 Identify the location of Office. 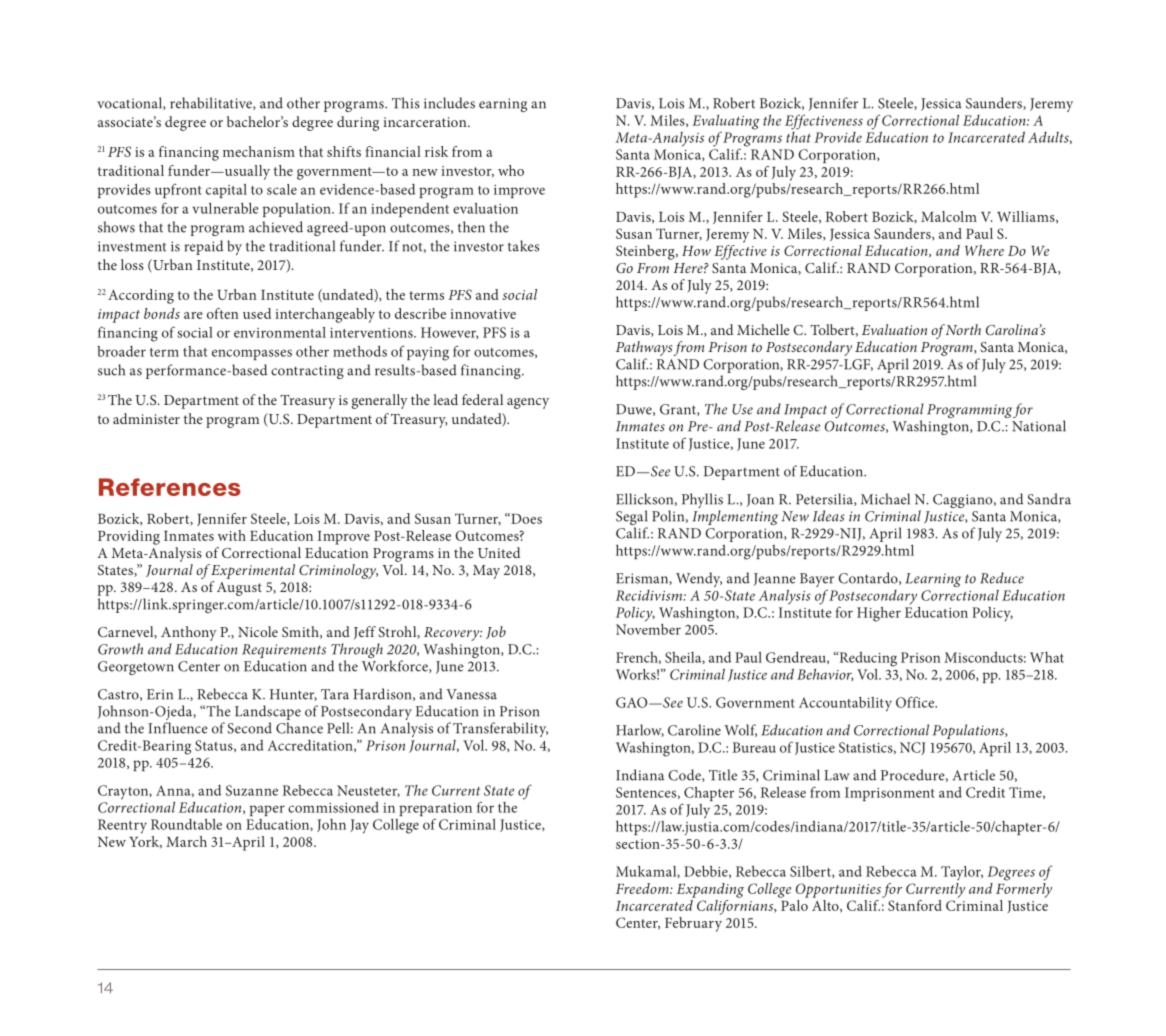
(916, 702).
